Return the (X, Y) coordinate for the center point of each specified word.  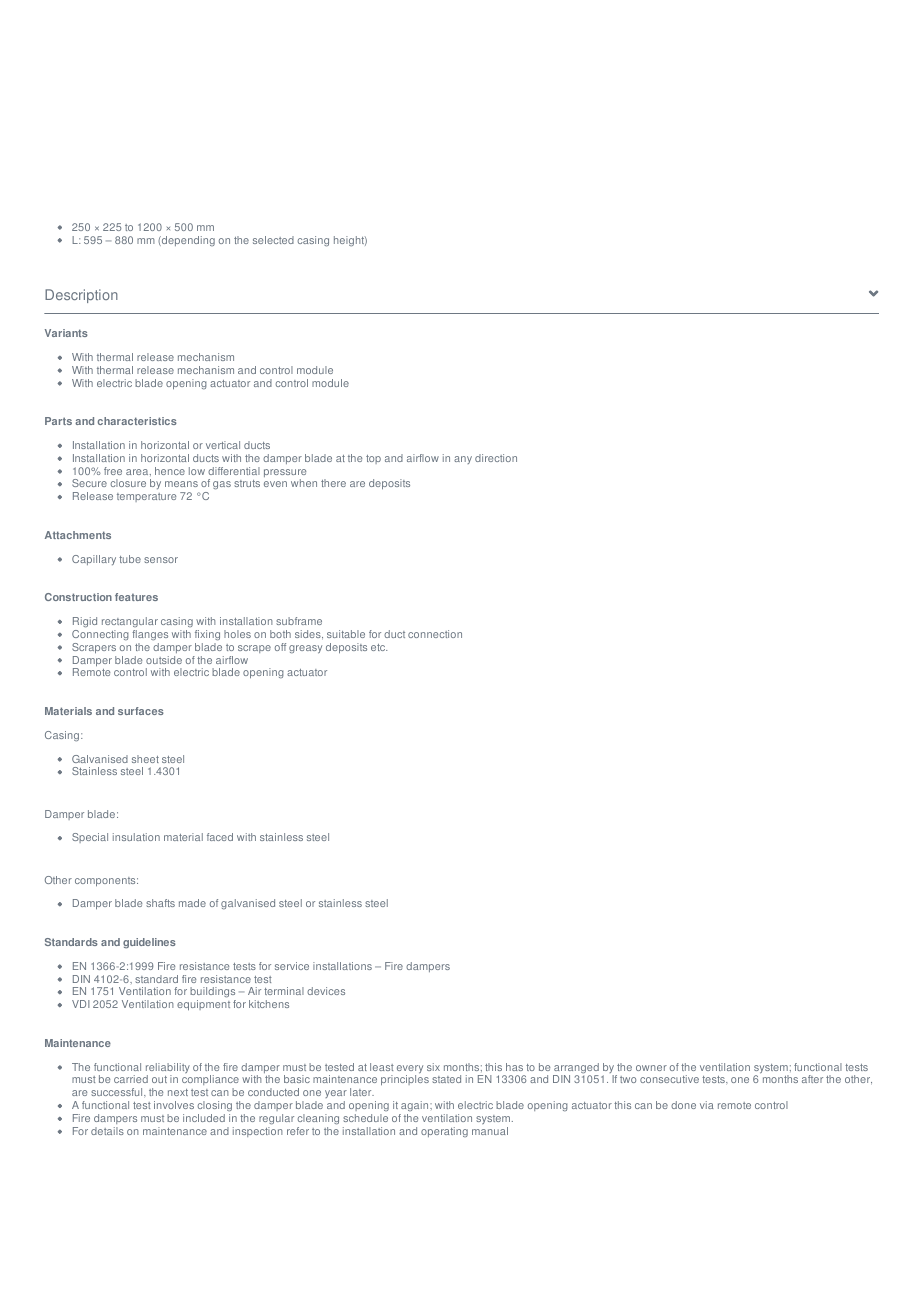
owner (651, 1068)
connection (435, 634)
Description (81, 296)
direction (496, 458)
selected (273, 240)
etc (379, 647)
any (463, 460)
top (373, 459)
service (292, 966)
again (415, 1108)
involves (174, 1105)
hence (170, 471)
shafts (160, 903)
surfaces (141, 711)
